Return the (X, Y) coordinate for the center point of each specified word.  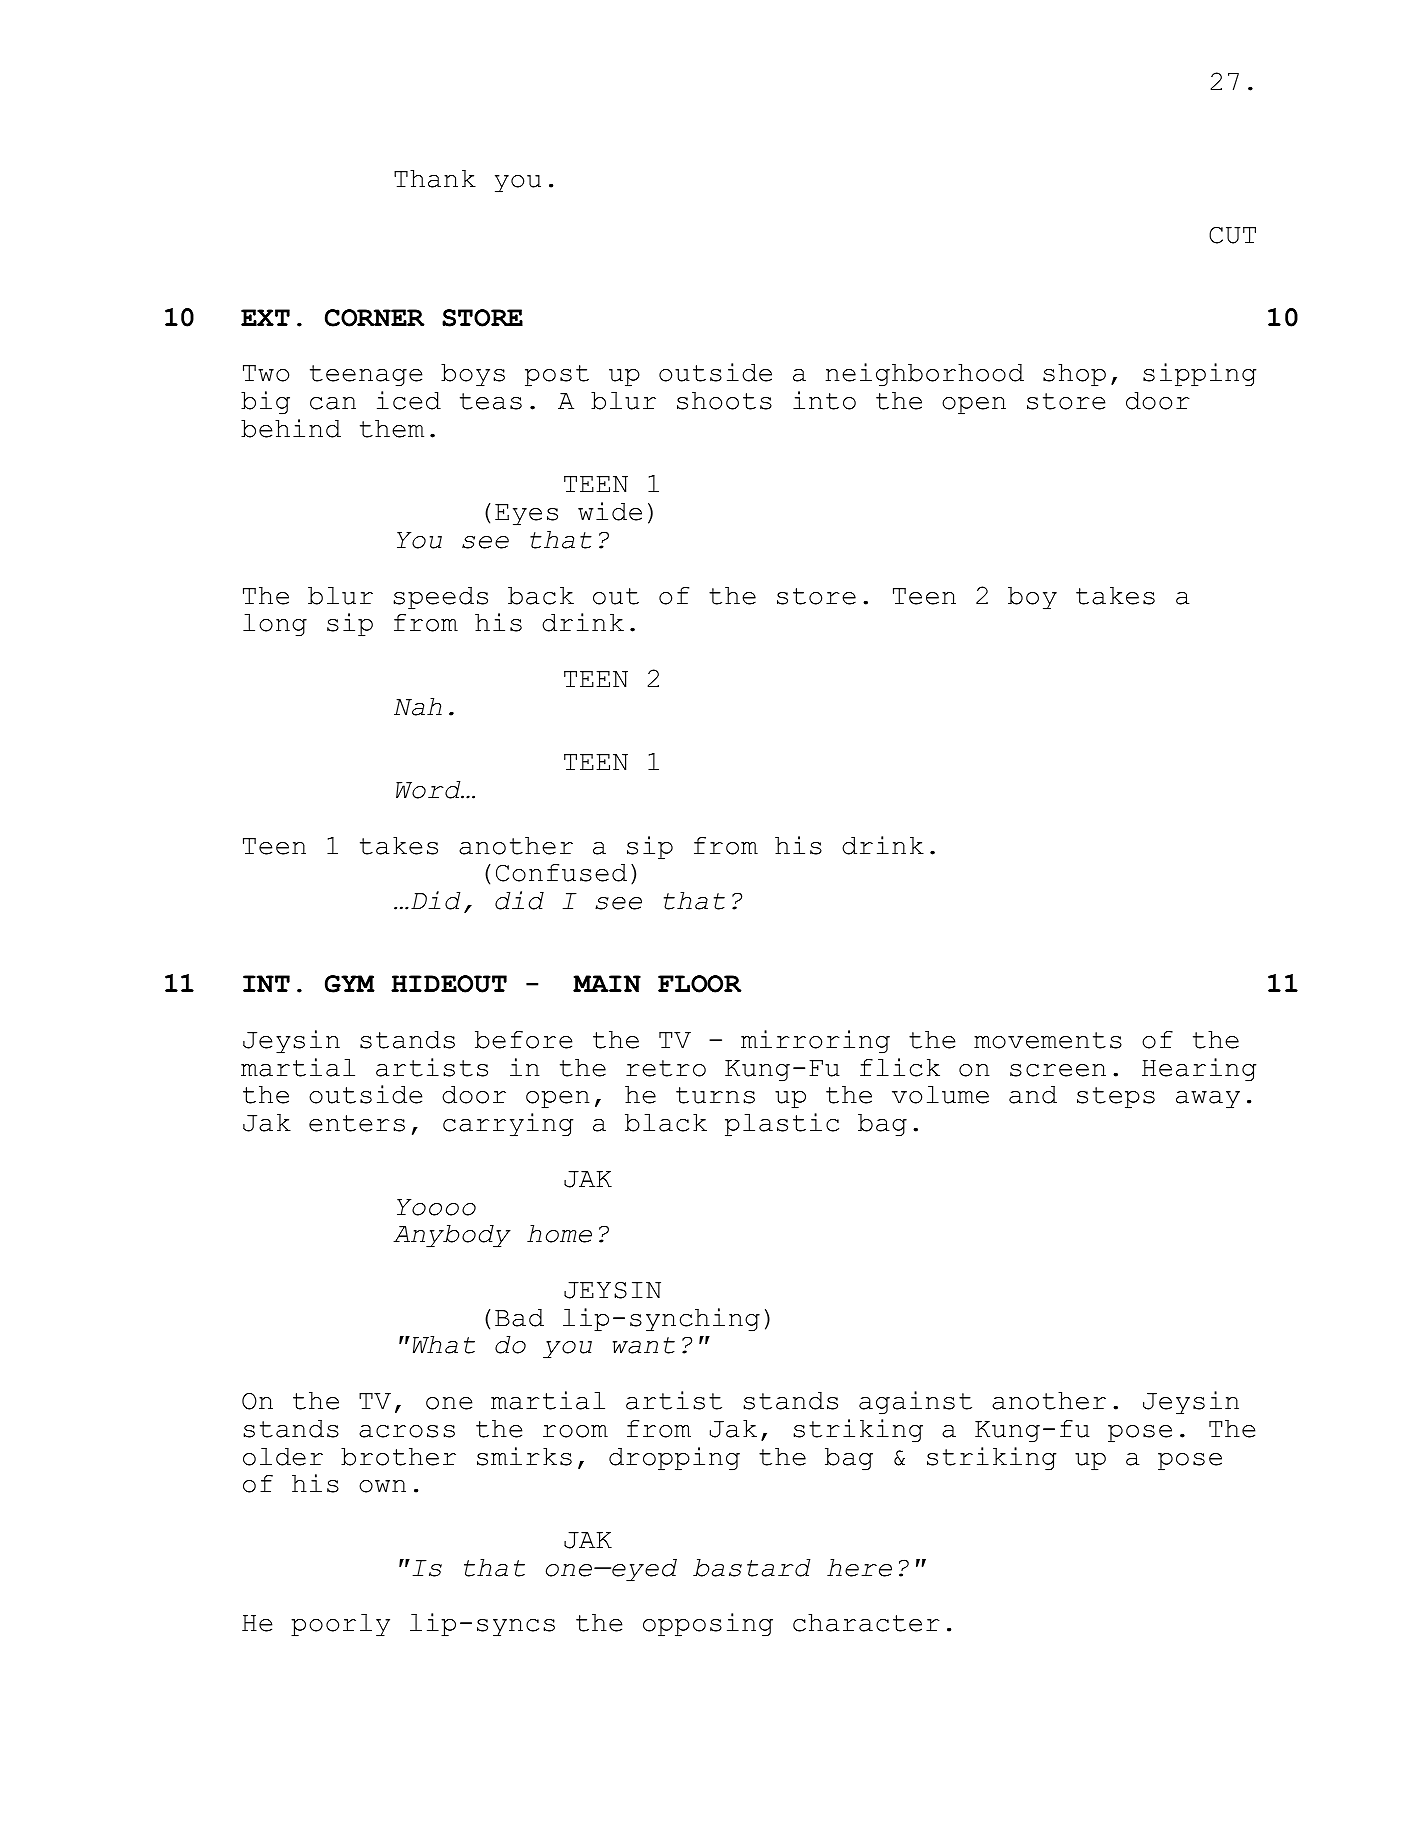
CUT (1232, 235)
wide (610, 511)
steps (1116, 1098)
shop (1074, 375)
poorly (340, 1625)
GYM (350, 984)
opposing (708, 1625)
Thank (435, 179)
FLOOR (700, 984)
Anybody (452, 1236)
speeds (440, 598)
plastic (782, 1125)
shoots (724, 401)
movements (1048, 1040)
